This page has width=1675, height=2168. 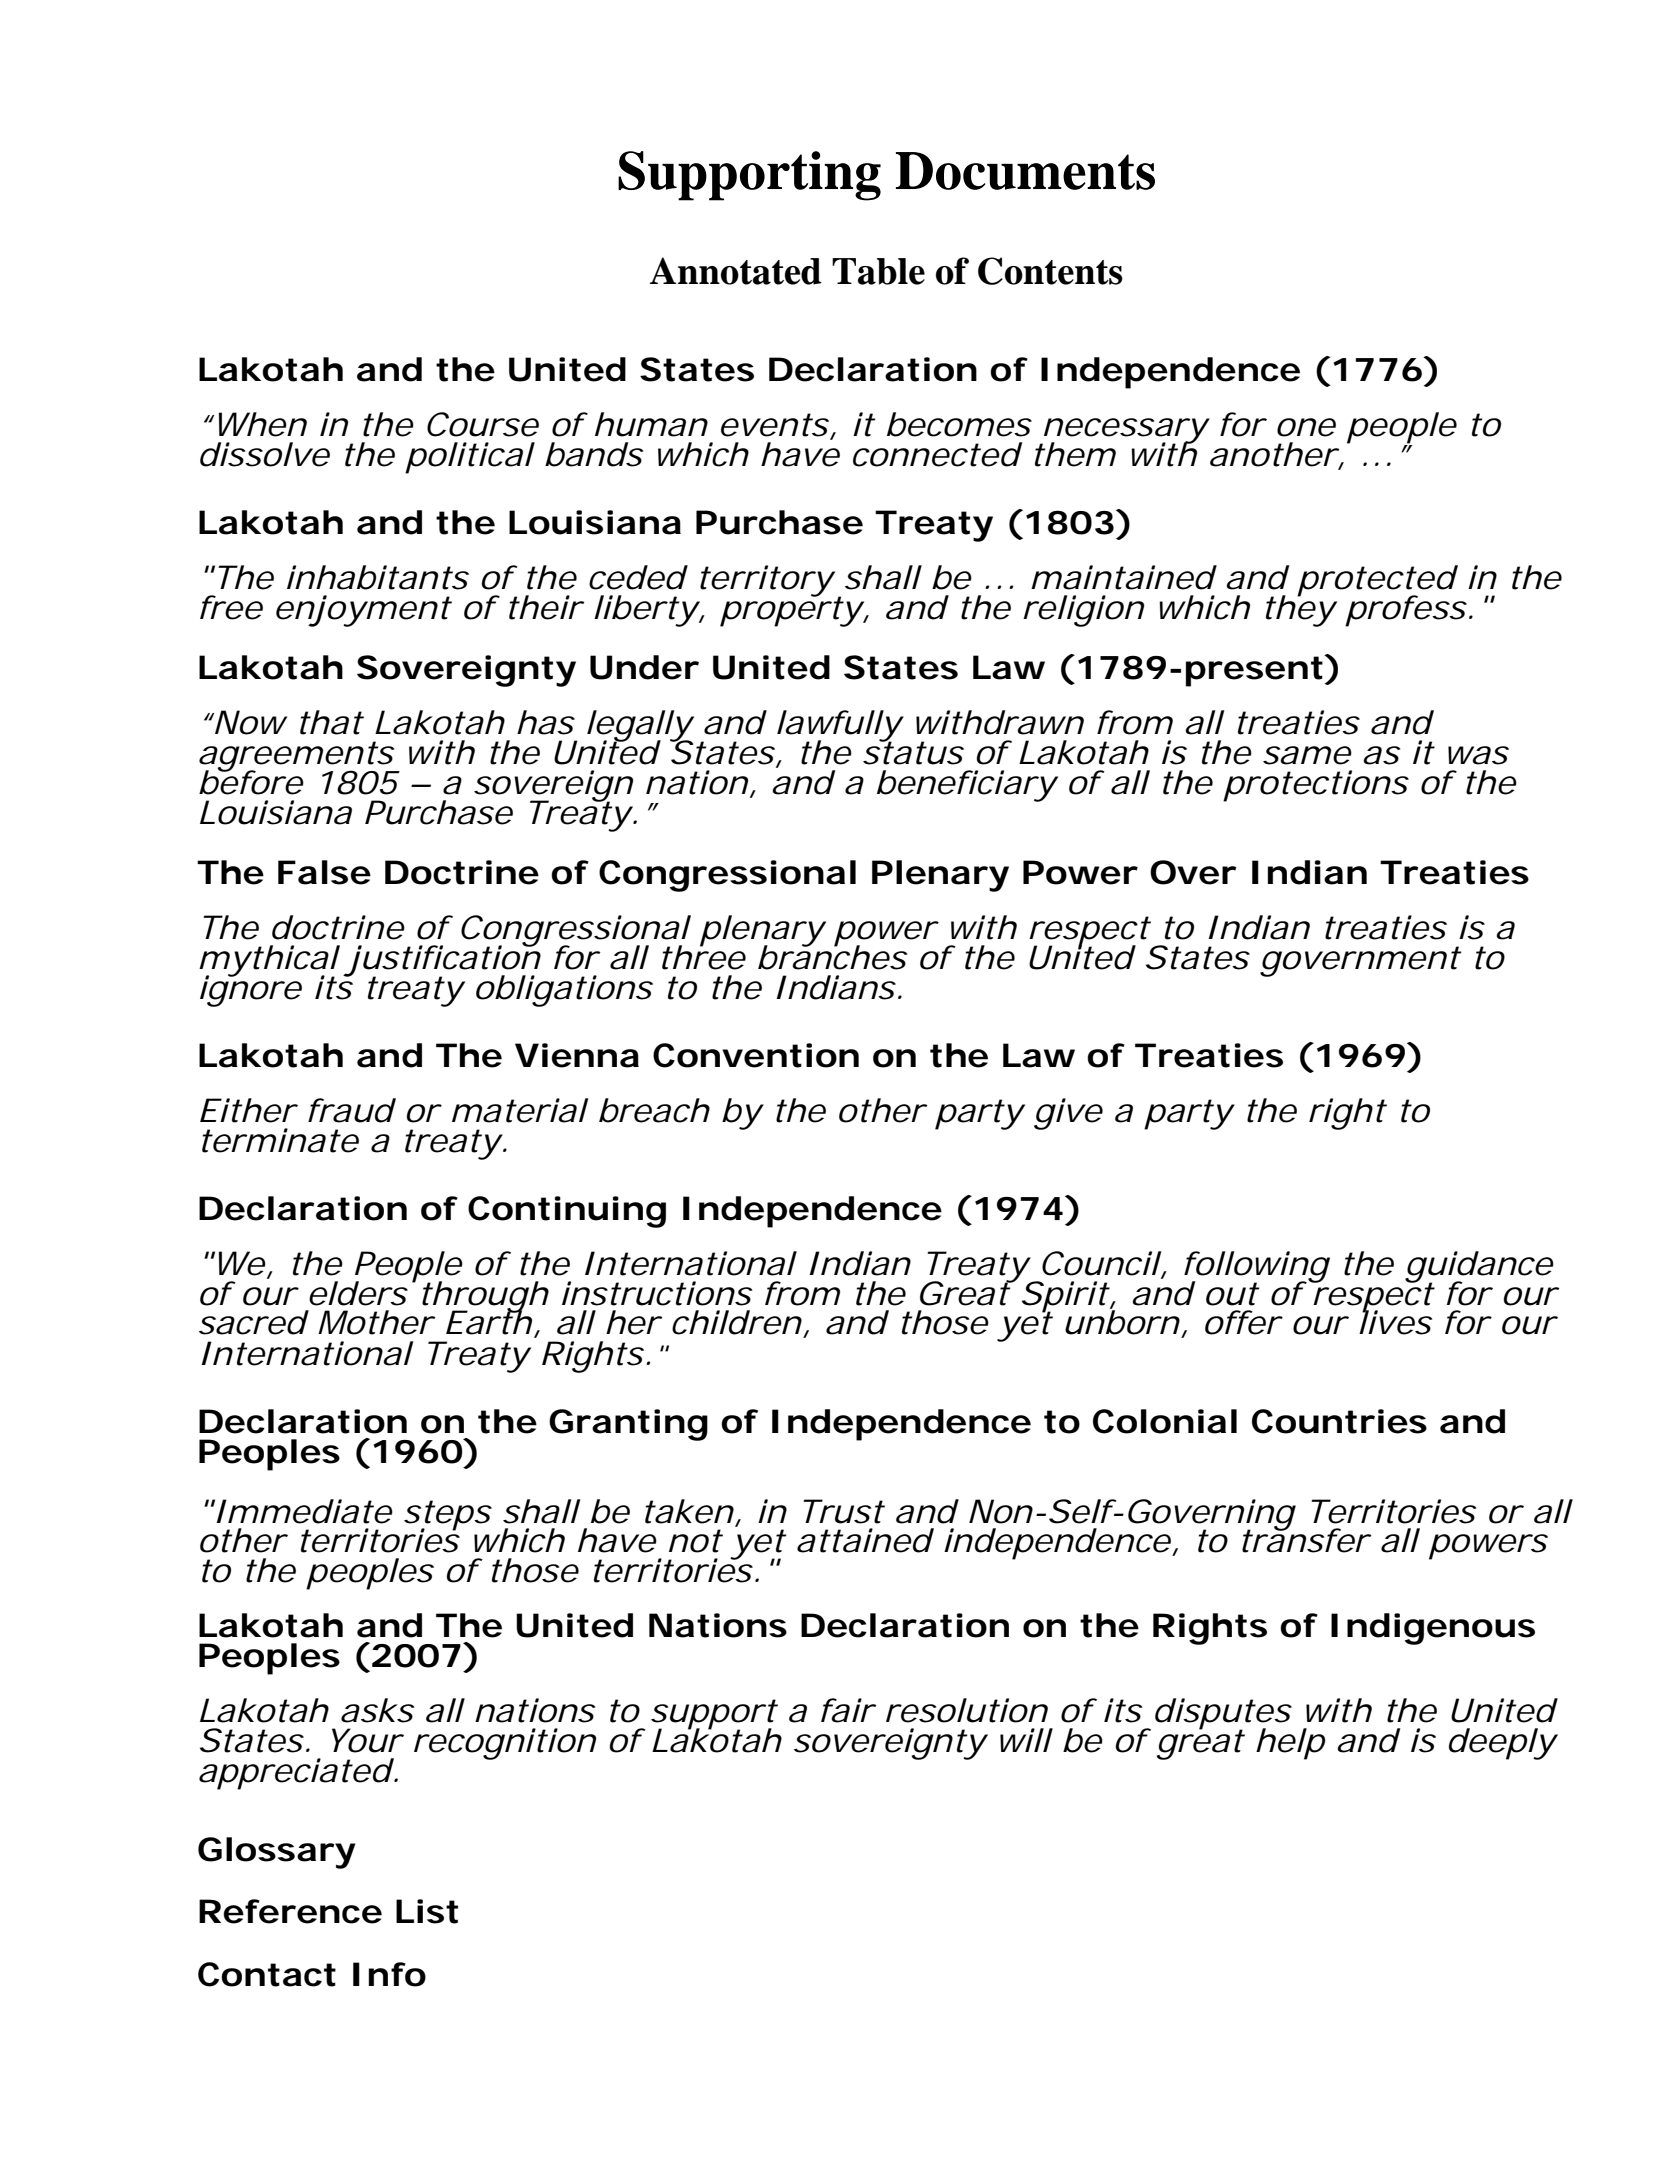 I want to click on List, so click(x=427, y=1911).
